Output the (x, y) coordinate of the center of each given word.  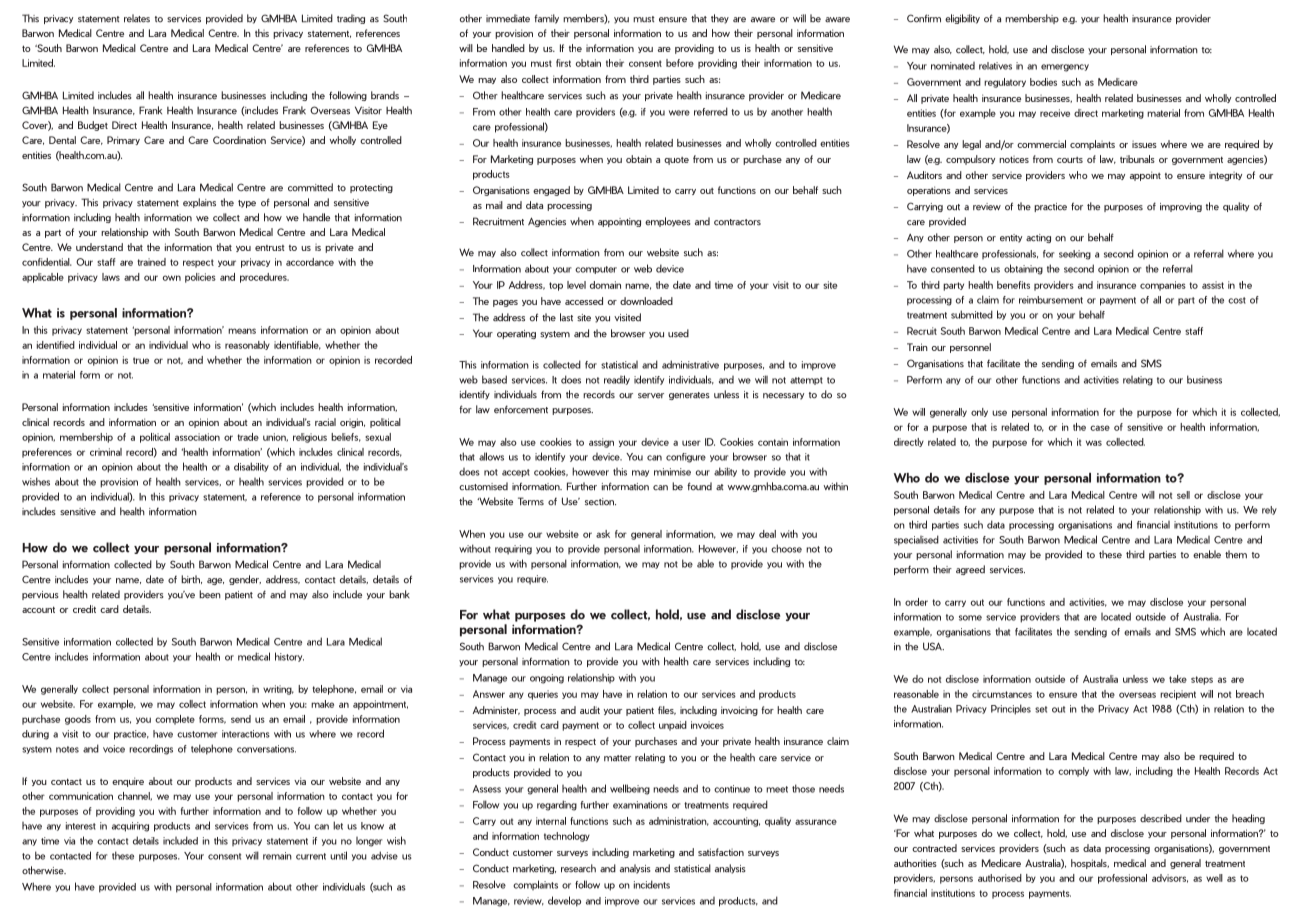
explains (199, 203)
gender (245, 580)
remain (277, 856)
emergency (1065, 68)
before (680, 63)
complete (175, 720)
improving (1181, 207)
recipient (1178, 695)
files (667, 710)
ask (603, 534)
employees (668, 222)
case (1100, 428)
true (141, 360)
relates (137, 18)
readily (617, 380)
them (1236, 554)
